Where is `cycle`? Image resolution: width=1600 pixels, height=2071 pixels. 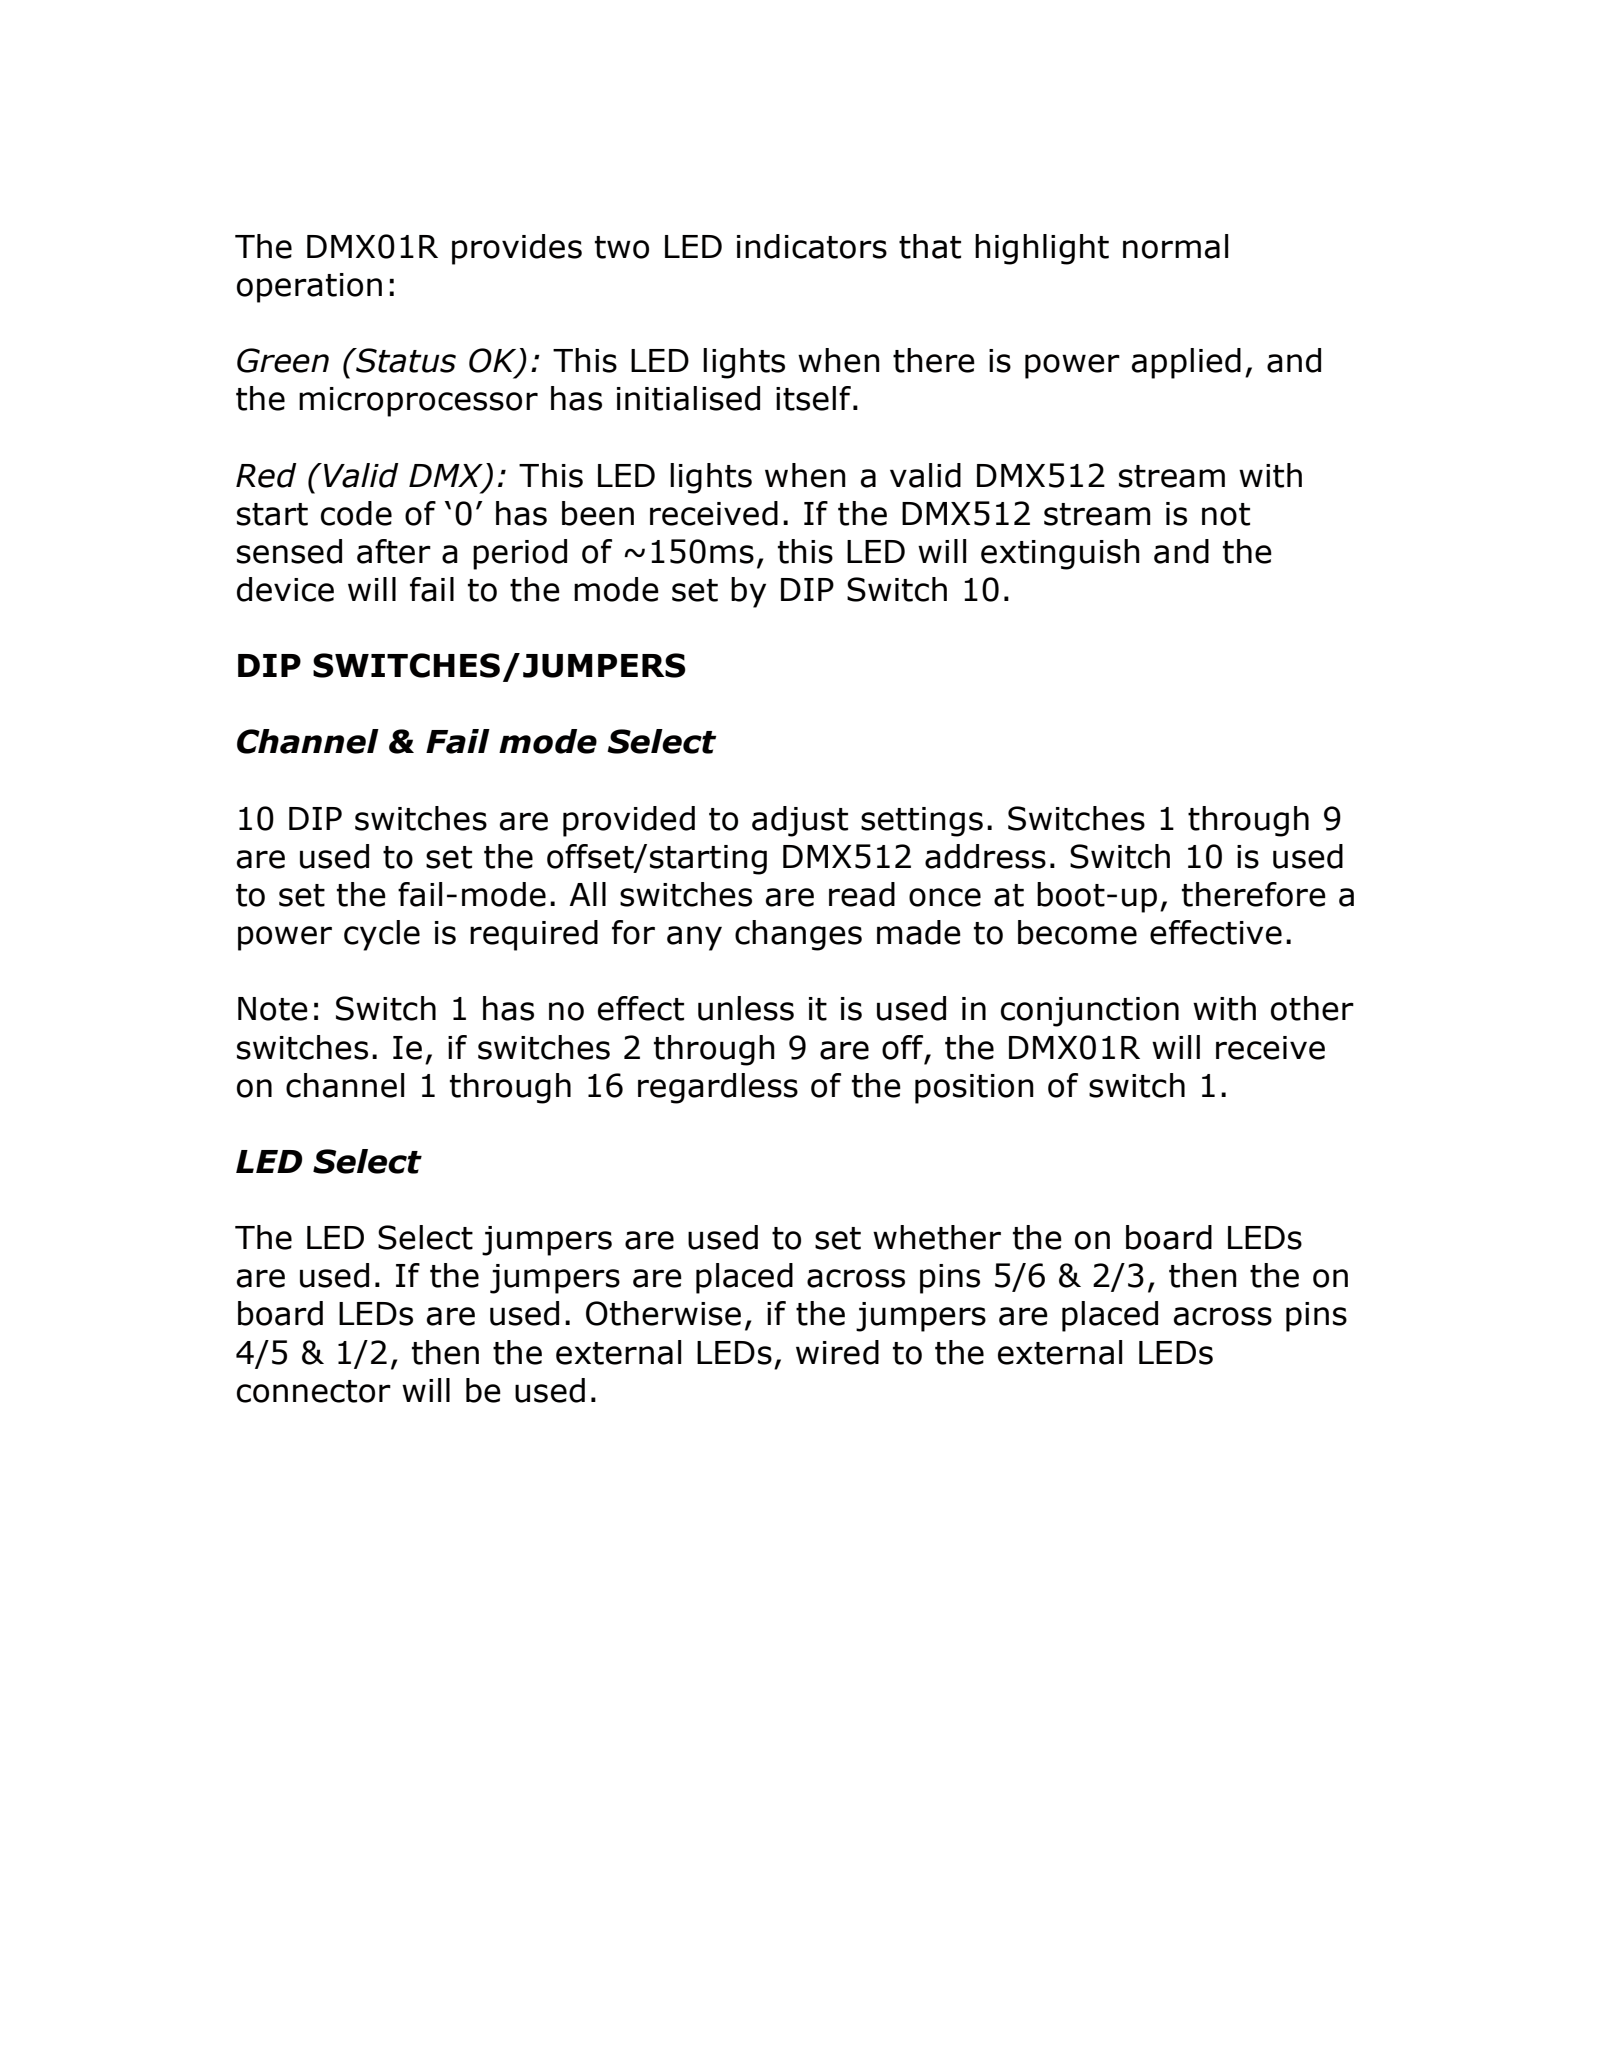 cycle is located at coordinates (382, 935).
